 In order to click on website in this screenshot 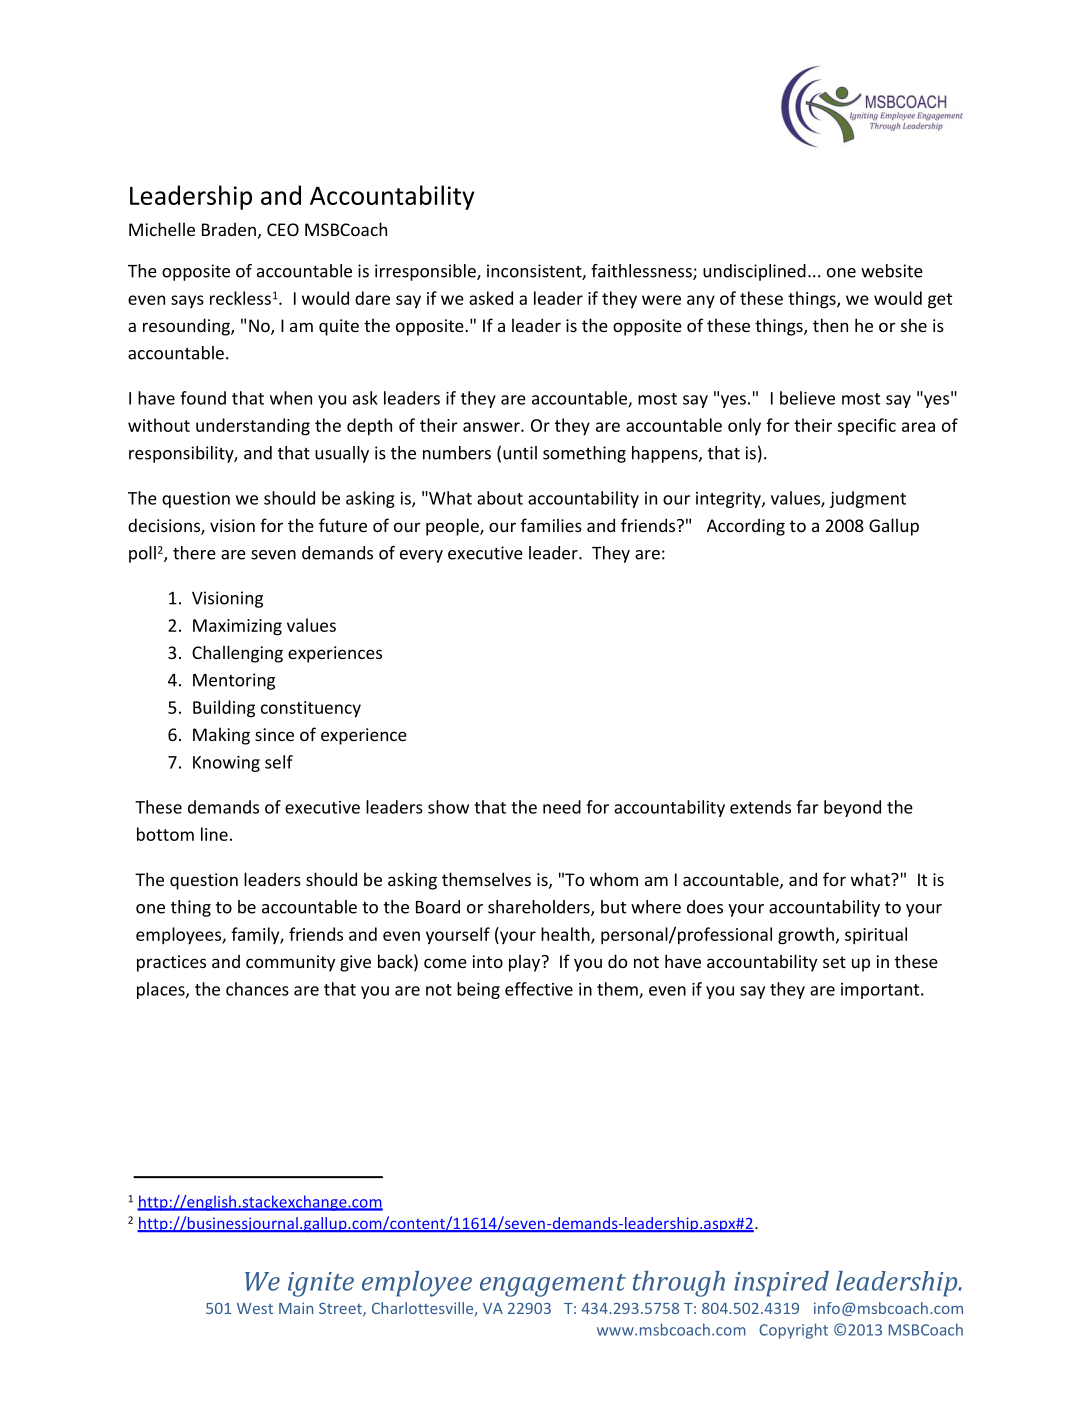, I will do `click(892, 271)`.
